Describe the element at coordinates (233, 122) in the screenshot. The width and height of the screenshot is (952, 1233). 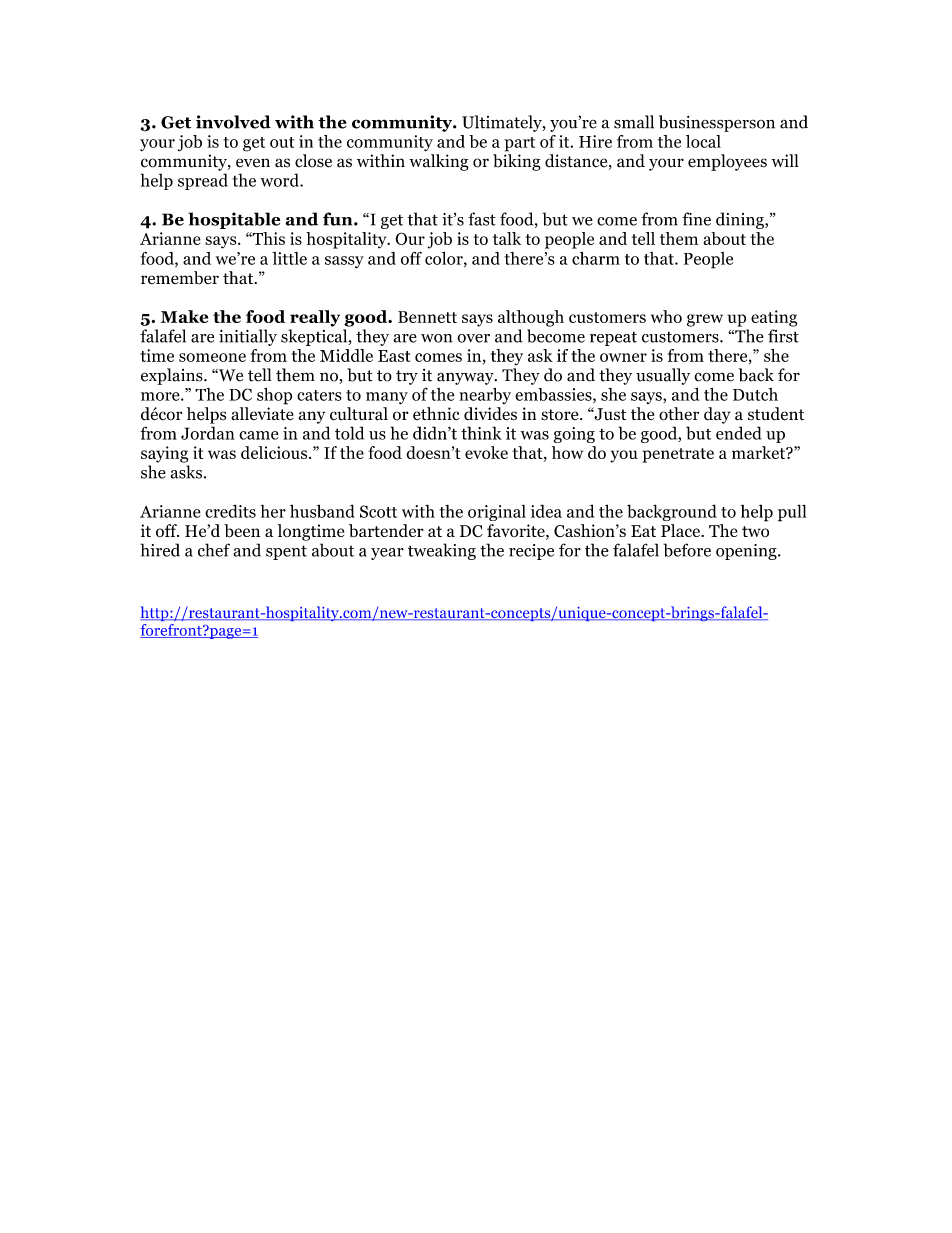
I see `involved` at that location.
